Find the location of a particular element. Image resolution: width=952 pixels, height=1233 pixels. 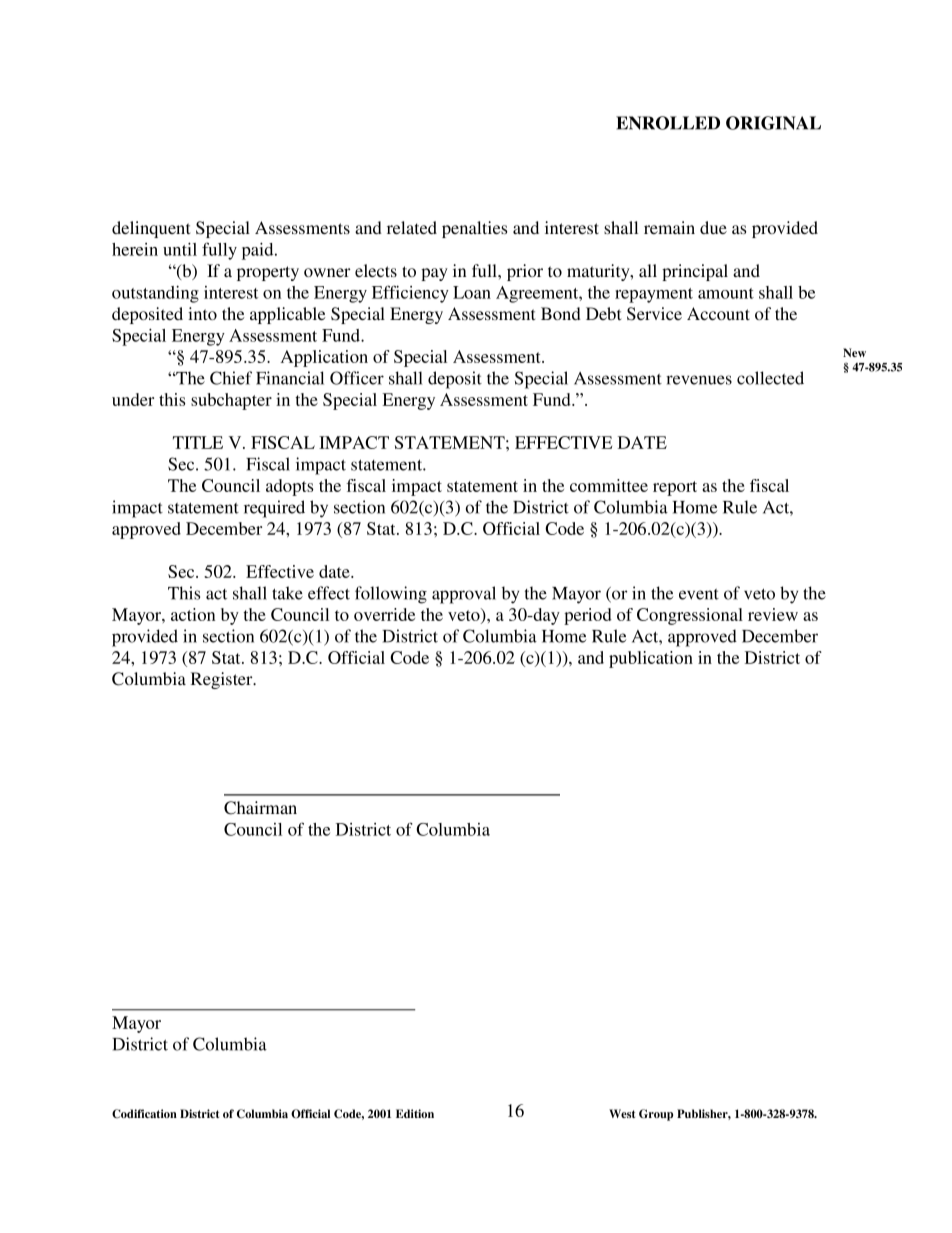

action is located at coordinates (193, 614).
